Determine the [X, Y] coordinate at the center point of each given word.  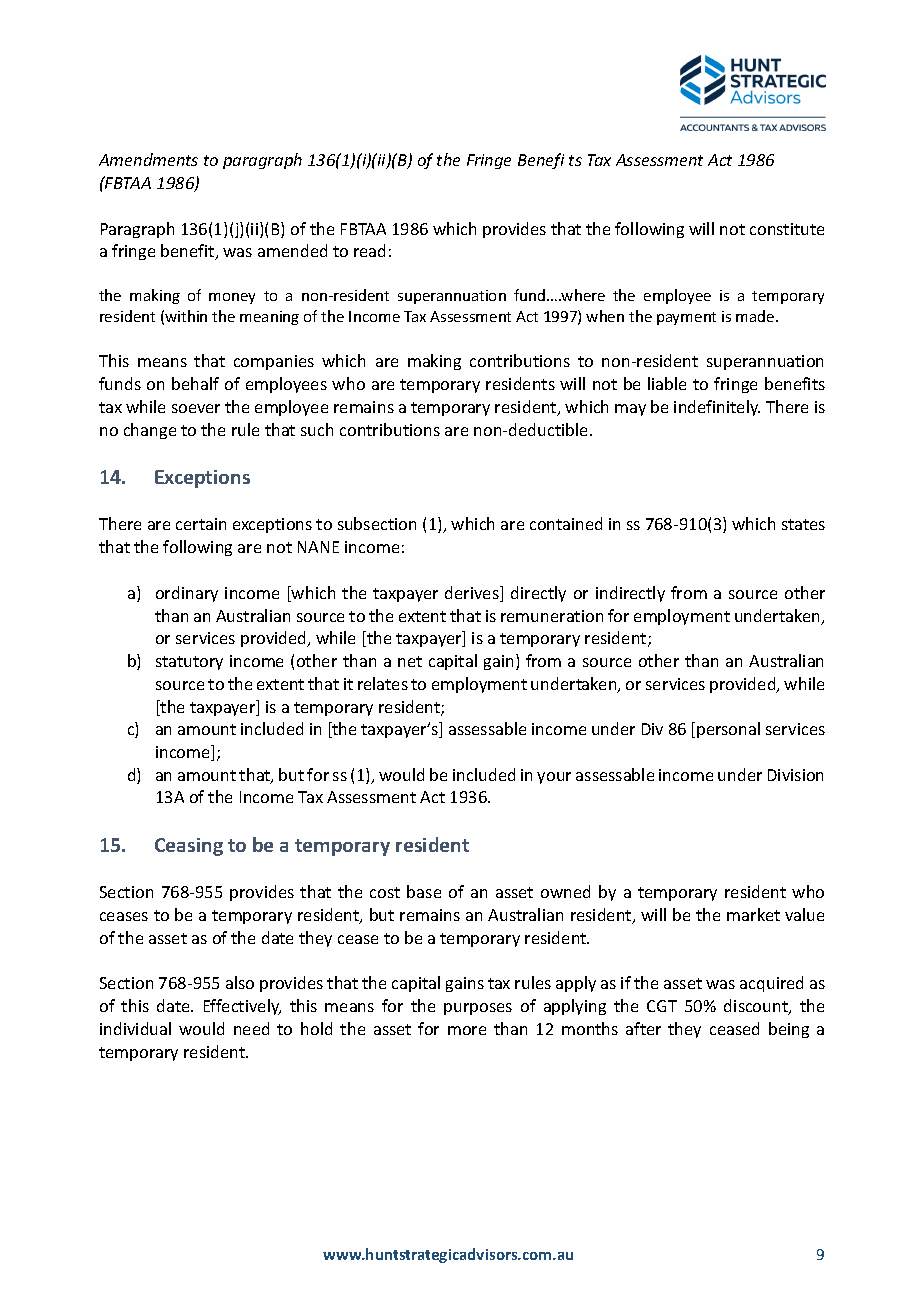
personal [728, 730]
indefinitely [717, 408]
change [150, 431]
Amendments [148, 159]
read [369, 250]
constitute [787, 229]
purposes [478, 1009]
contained [566, 523]
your [554, 778]
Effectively [242, 1007]
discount [757, 1007]
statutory [189, 663]
